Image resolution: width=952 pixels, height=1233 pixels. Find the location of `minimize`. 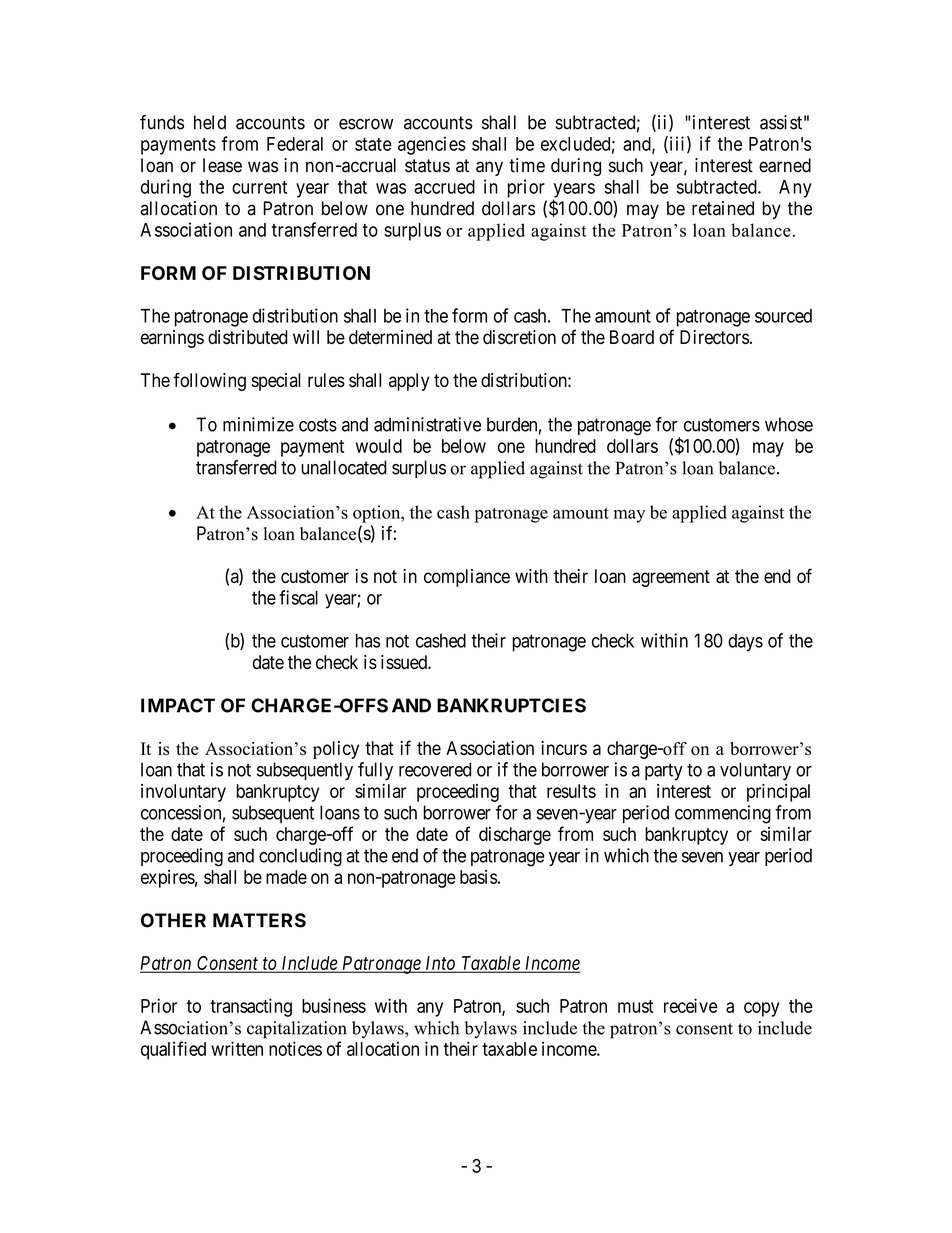

minimize is located at coordinates (258, 424).
